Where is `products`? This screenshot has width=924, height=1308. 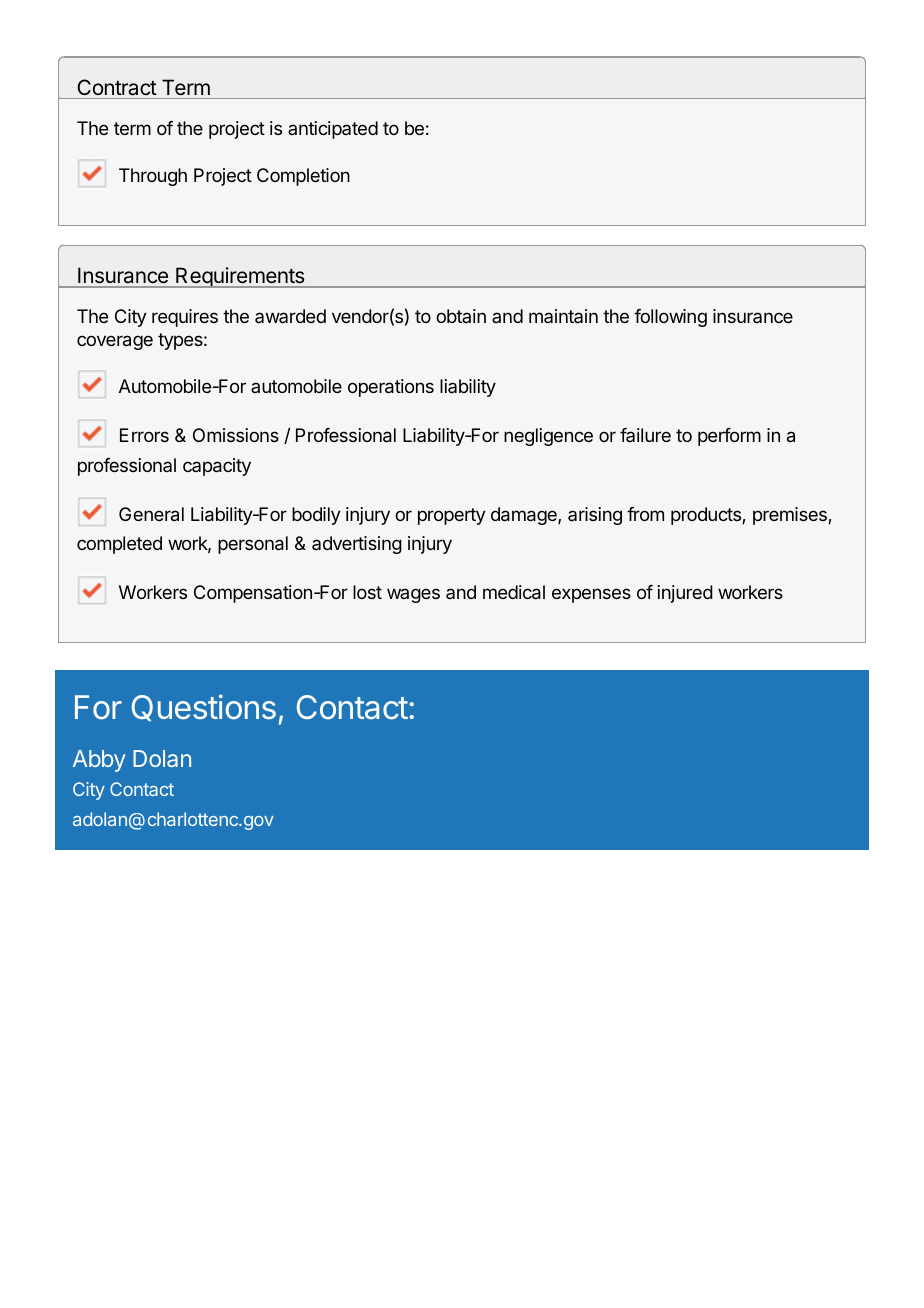 products is located at coordinates (707, 516).
